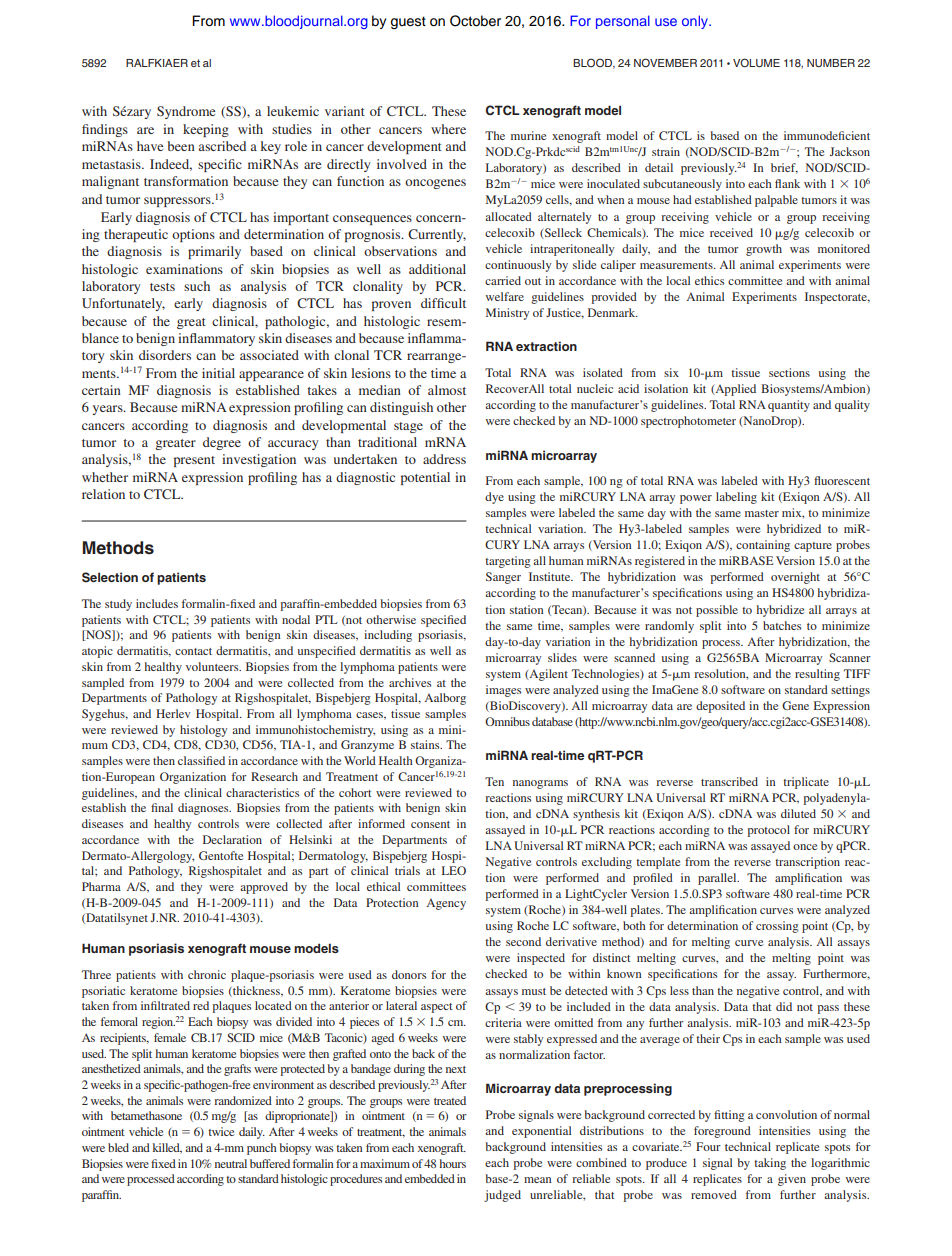  I want to click on neutral, so click(231, 1163).
